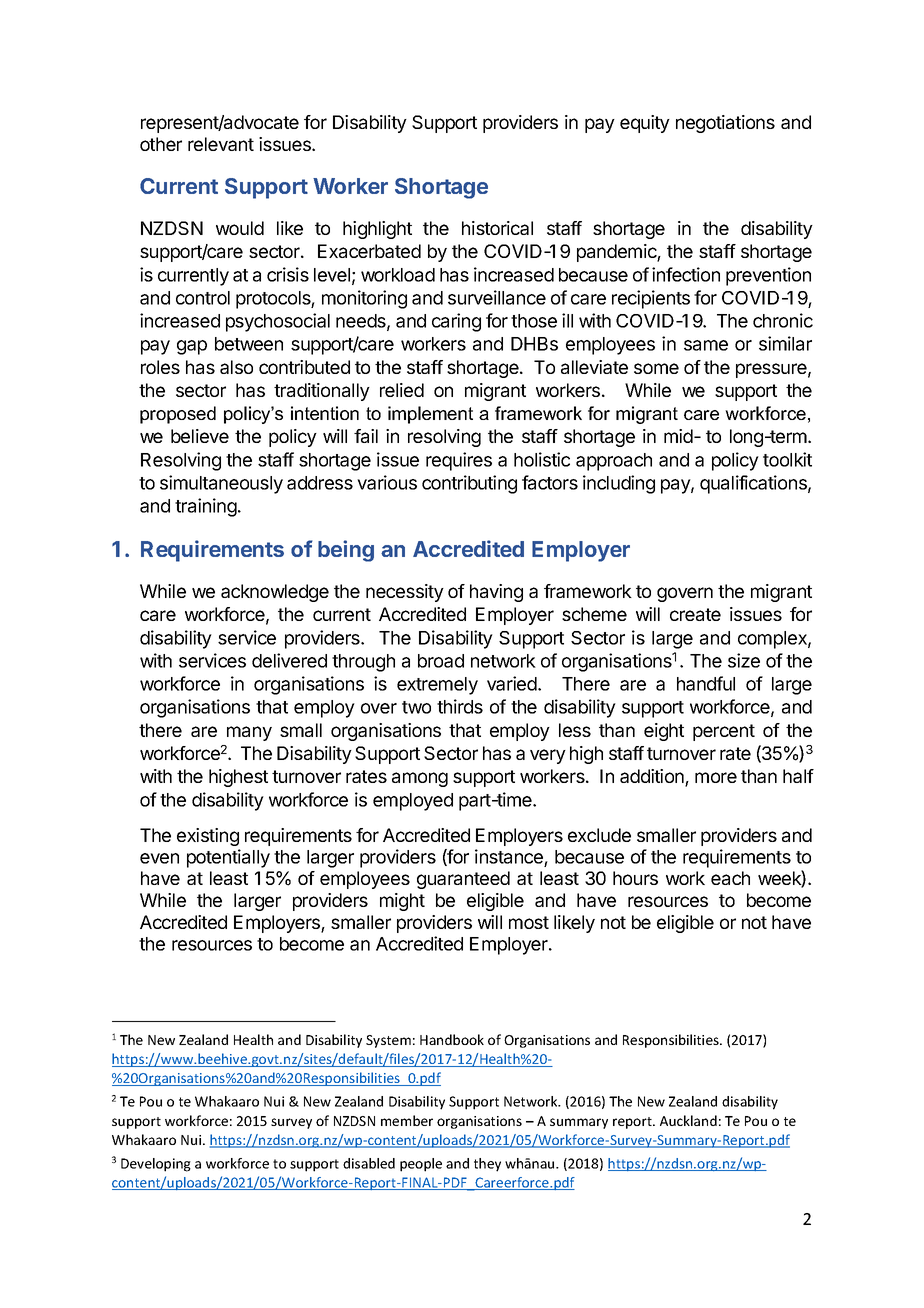 The image size is (924, 1308). What do you see at coordinates (787, 459) in the screenshot?
I see `toolkit` at bounding box center [787, 459].
